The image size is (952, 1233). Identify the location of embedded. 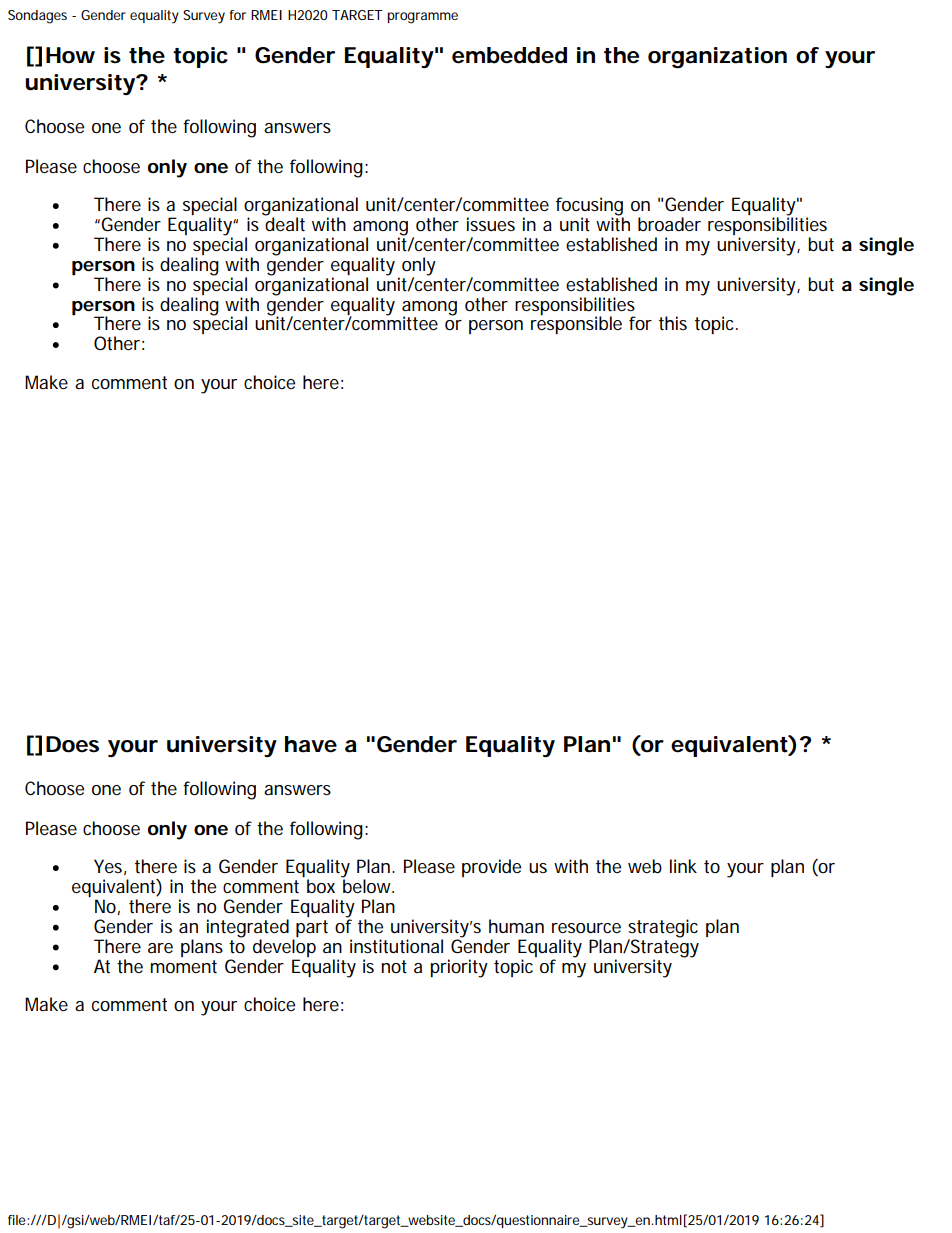
(509, 55).
